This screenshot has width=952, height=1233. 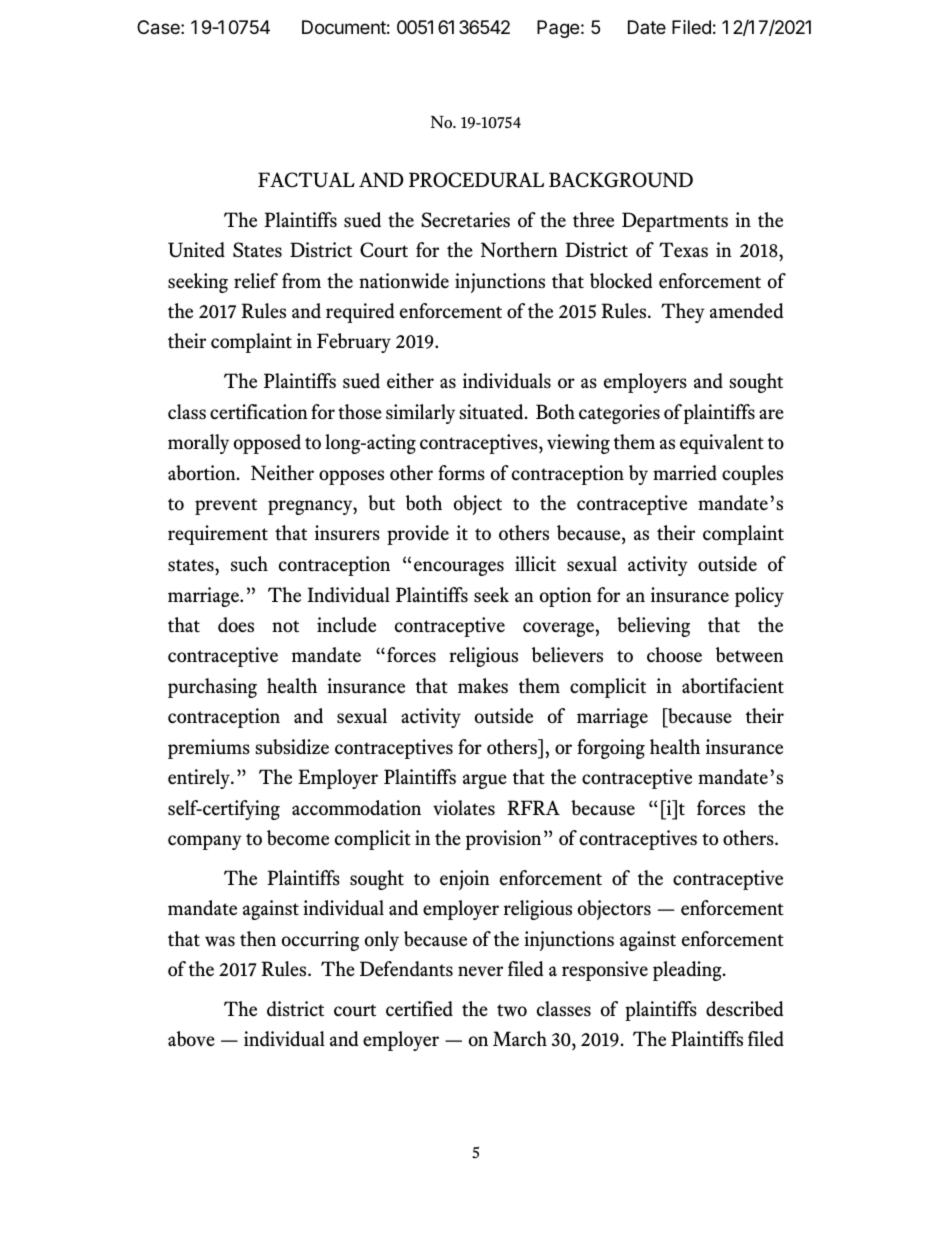 What do you see at coordinates (292, 747) in the screenshot?
I see `subsidize` at bounding box center [292, 747].
